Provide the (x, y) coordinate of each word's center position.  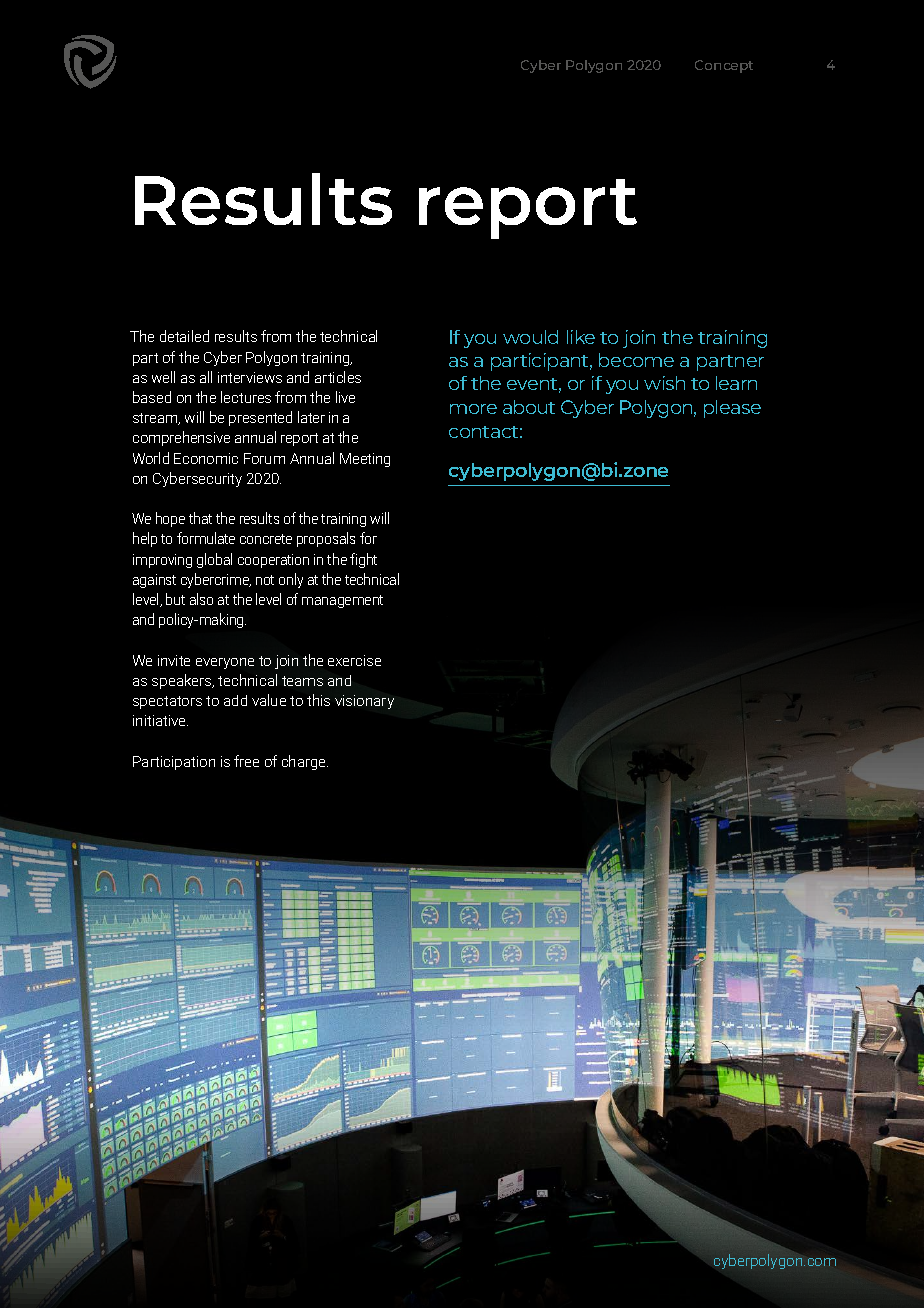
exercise (354, 660)
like (581, 337)
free (246, 761)
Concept (724, 66)
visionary (364, 702)
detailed (184, 336)
